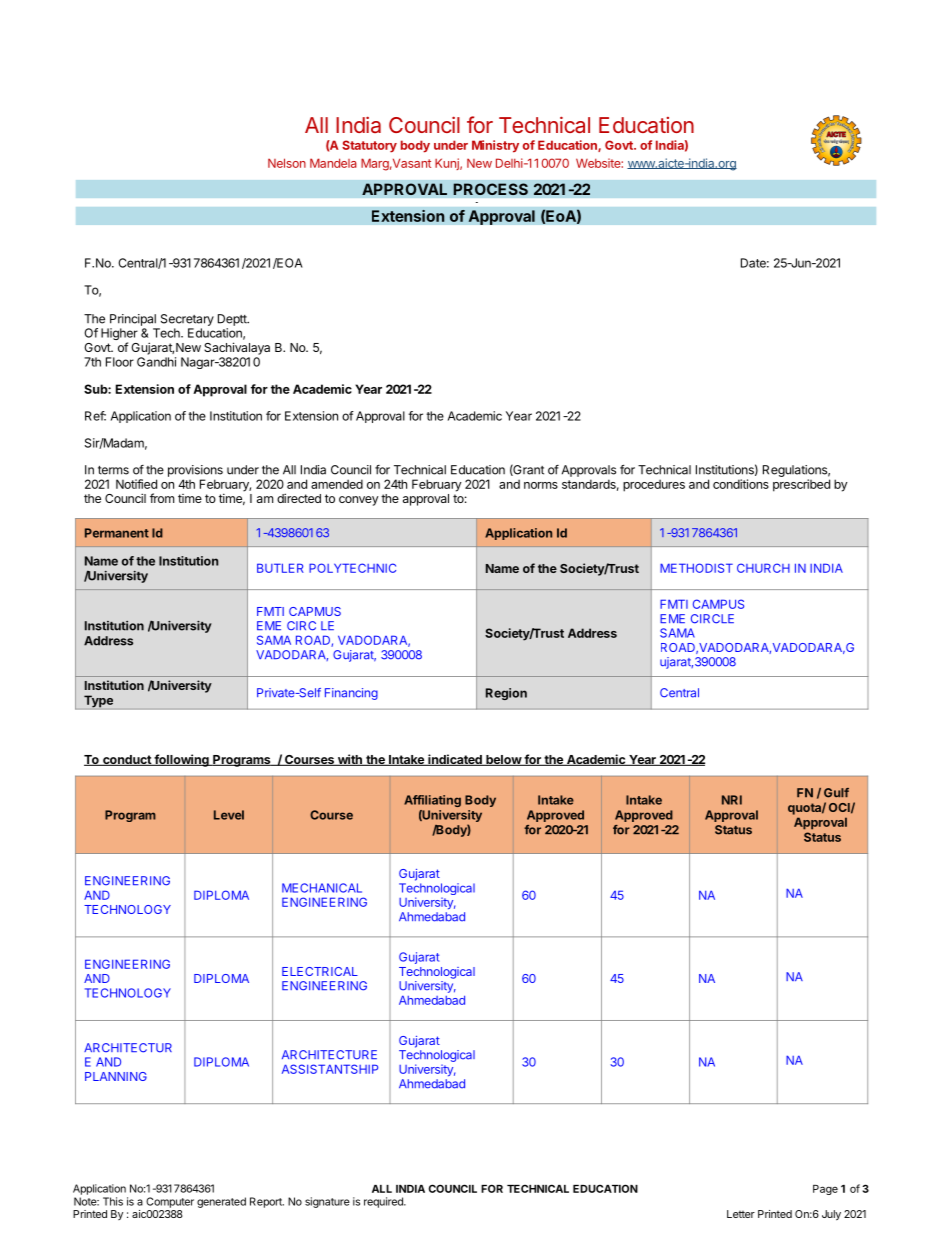 The image size is (952, 1233). Describe the element at coordinates (541, 485) in the screenshot. I see `norms` at that location.
